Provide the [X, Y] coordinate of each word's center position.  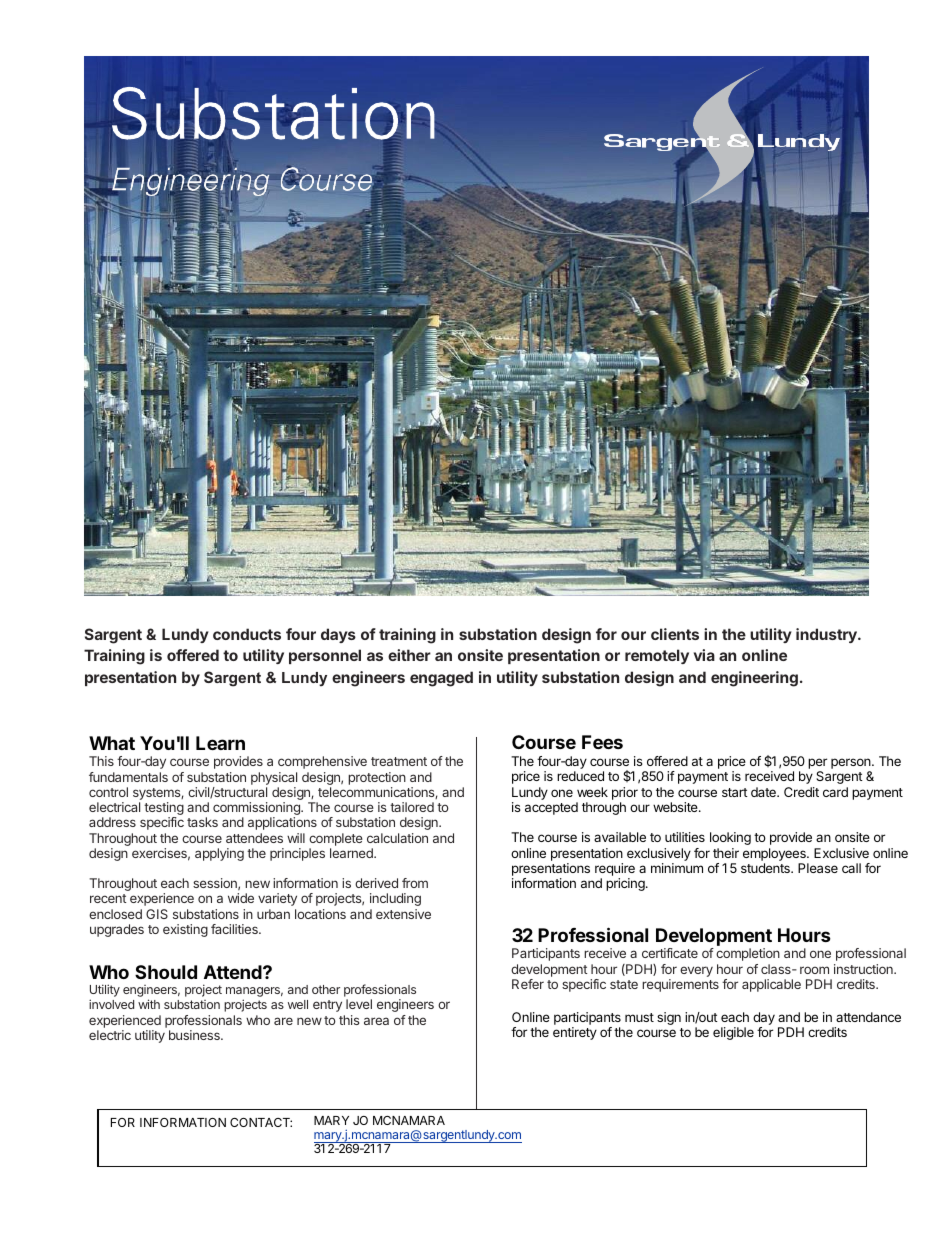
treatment [399, 761]
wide [241, 898]
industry [827, 635]
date [764, 792]
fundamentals [128, 777]
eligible [733, 1033]
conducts [247, 634]
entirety [575, 1033]
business [195, 1035]
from [415, 883]
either [409, 655]
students [766, 868]
